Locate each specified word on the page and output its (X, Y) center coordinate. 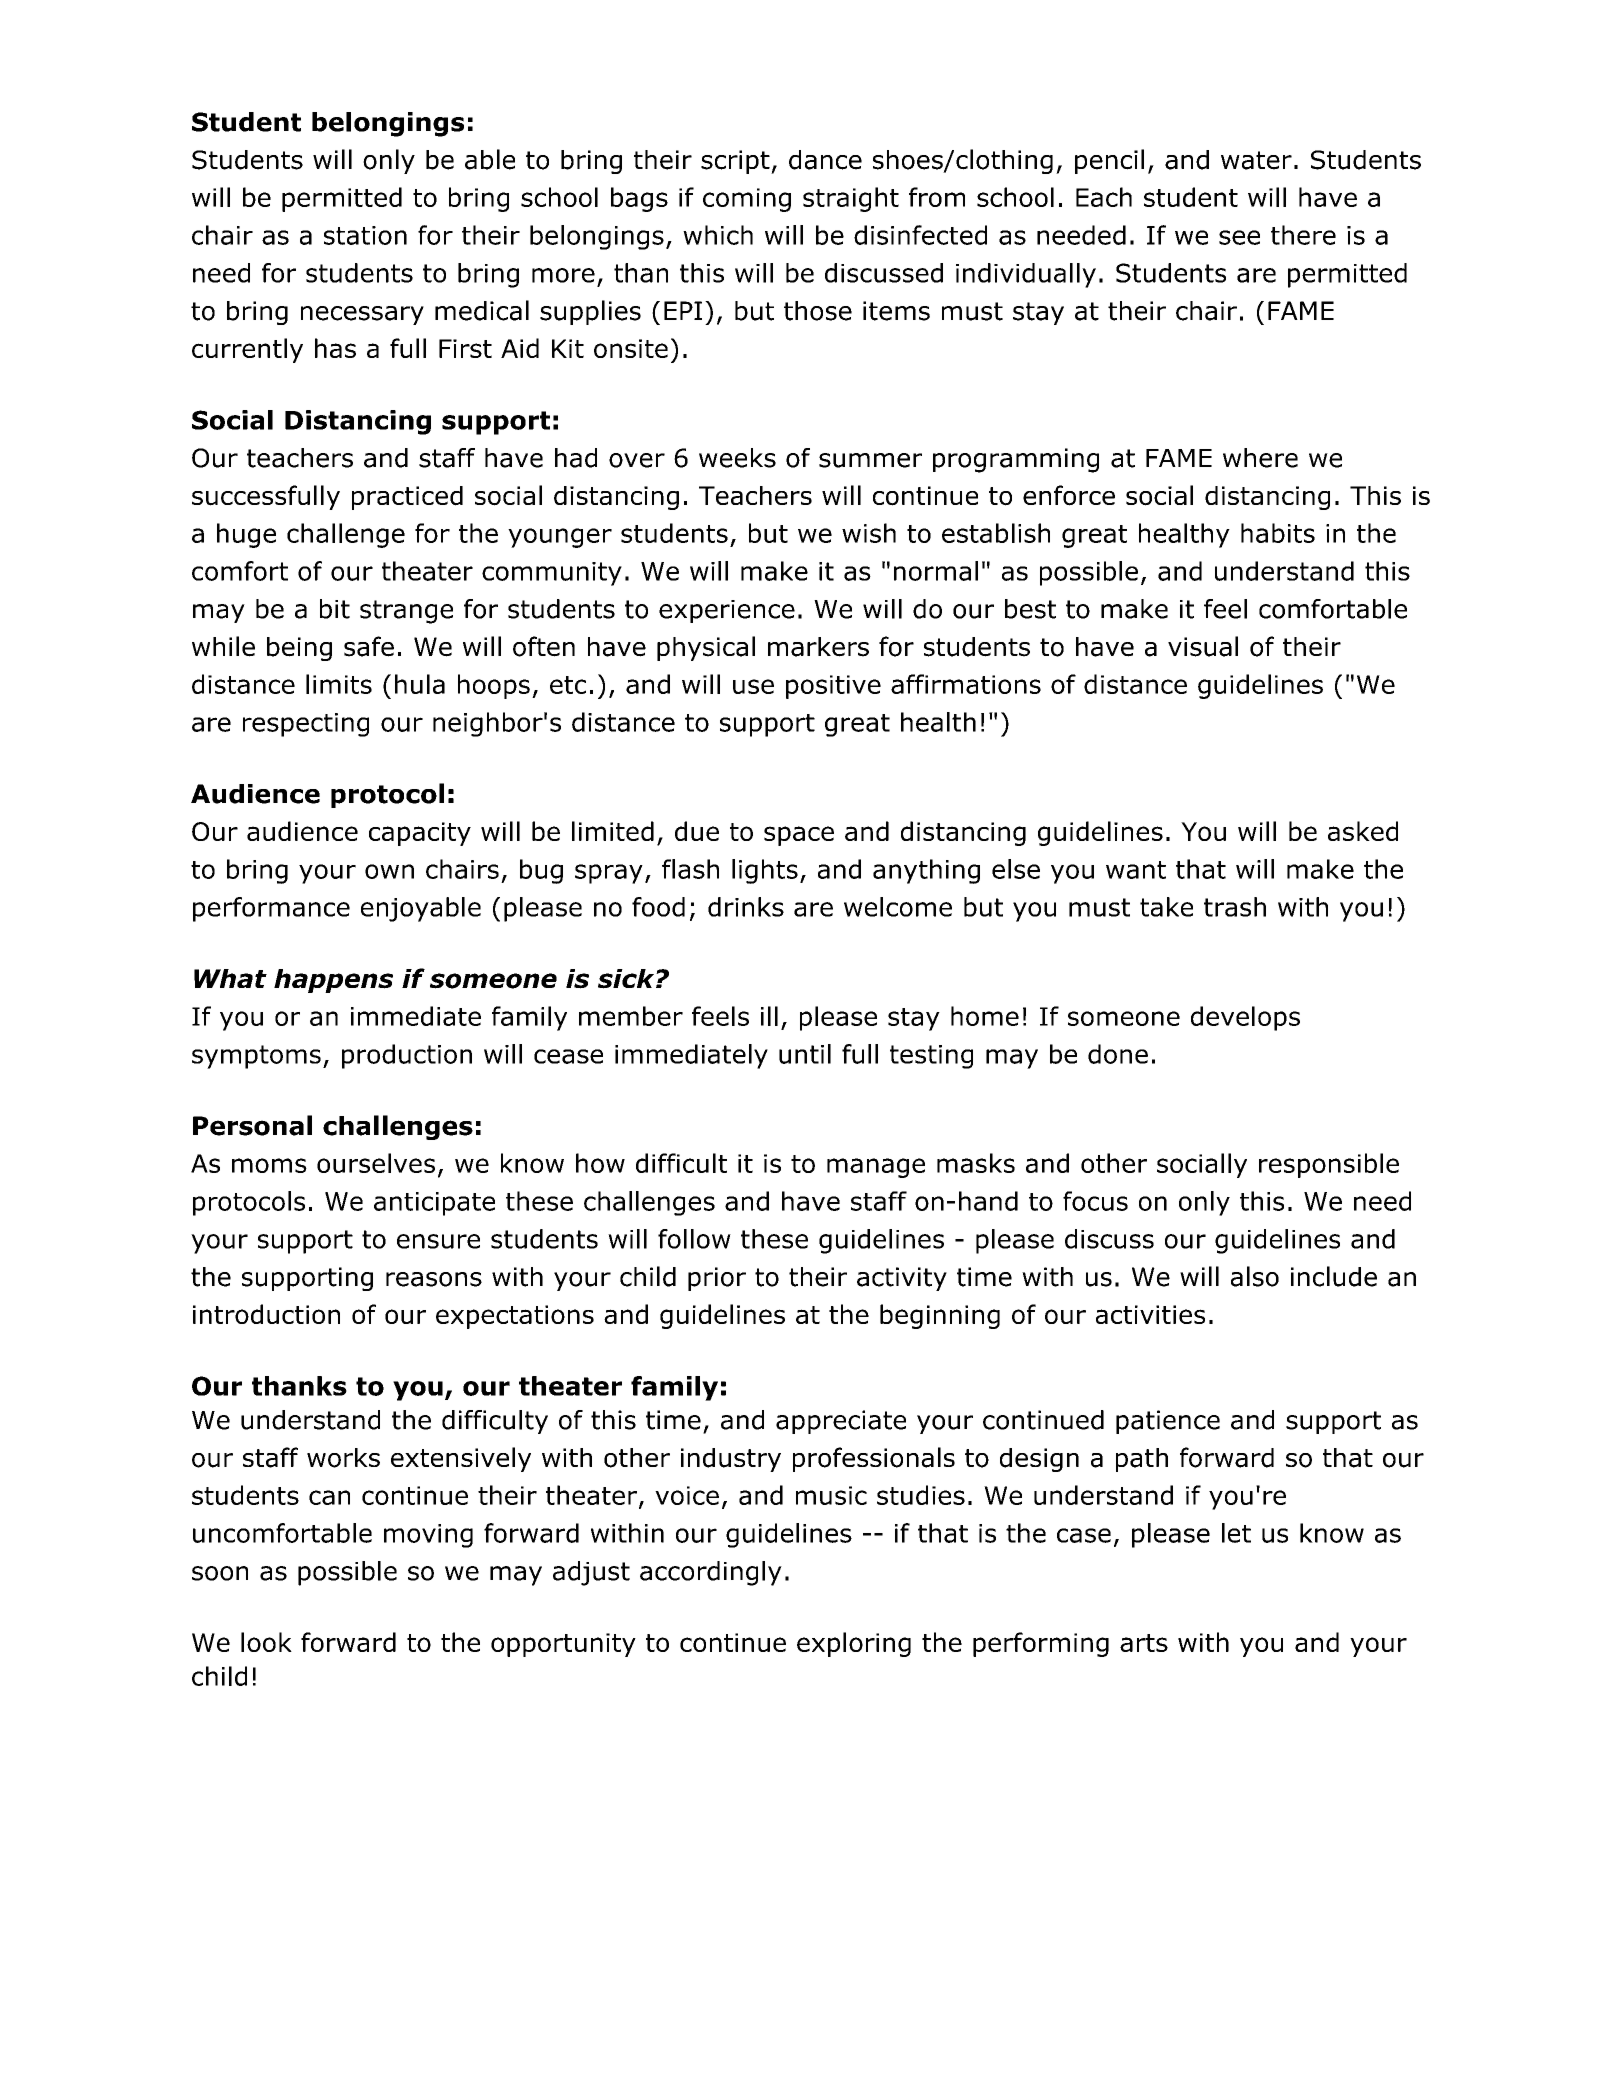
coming (747, 200)
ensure (438, 1241)
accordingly (711, 1573)
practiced (407, 498)
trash (1235, 907)
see (1239, 237)
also (1255, 1276)
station (365, 235)
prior (717, 1279)
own (389, 871)
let (1236, 1533)
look (266, 1642)
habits (1278, 533)
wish (869, 533)
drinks (746, 907)
